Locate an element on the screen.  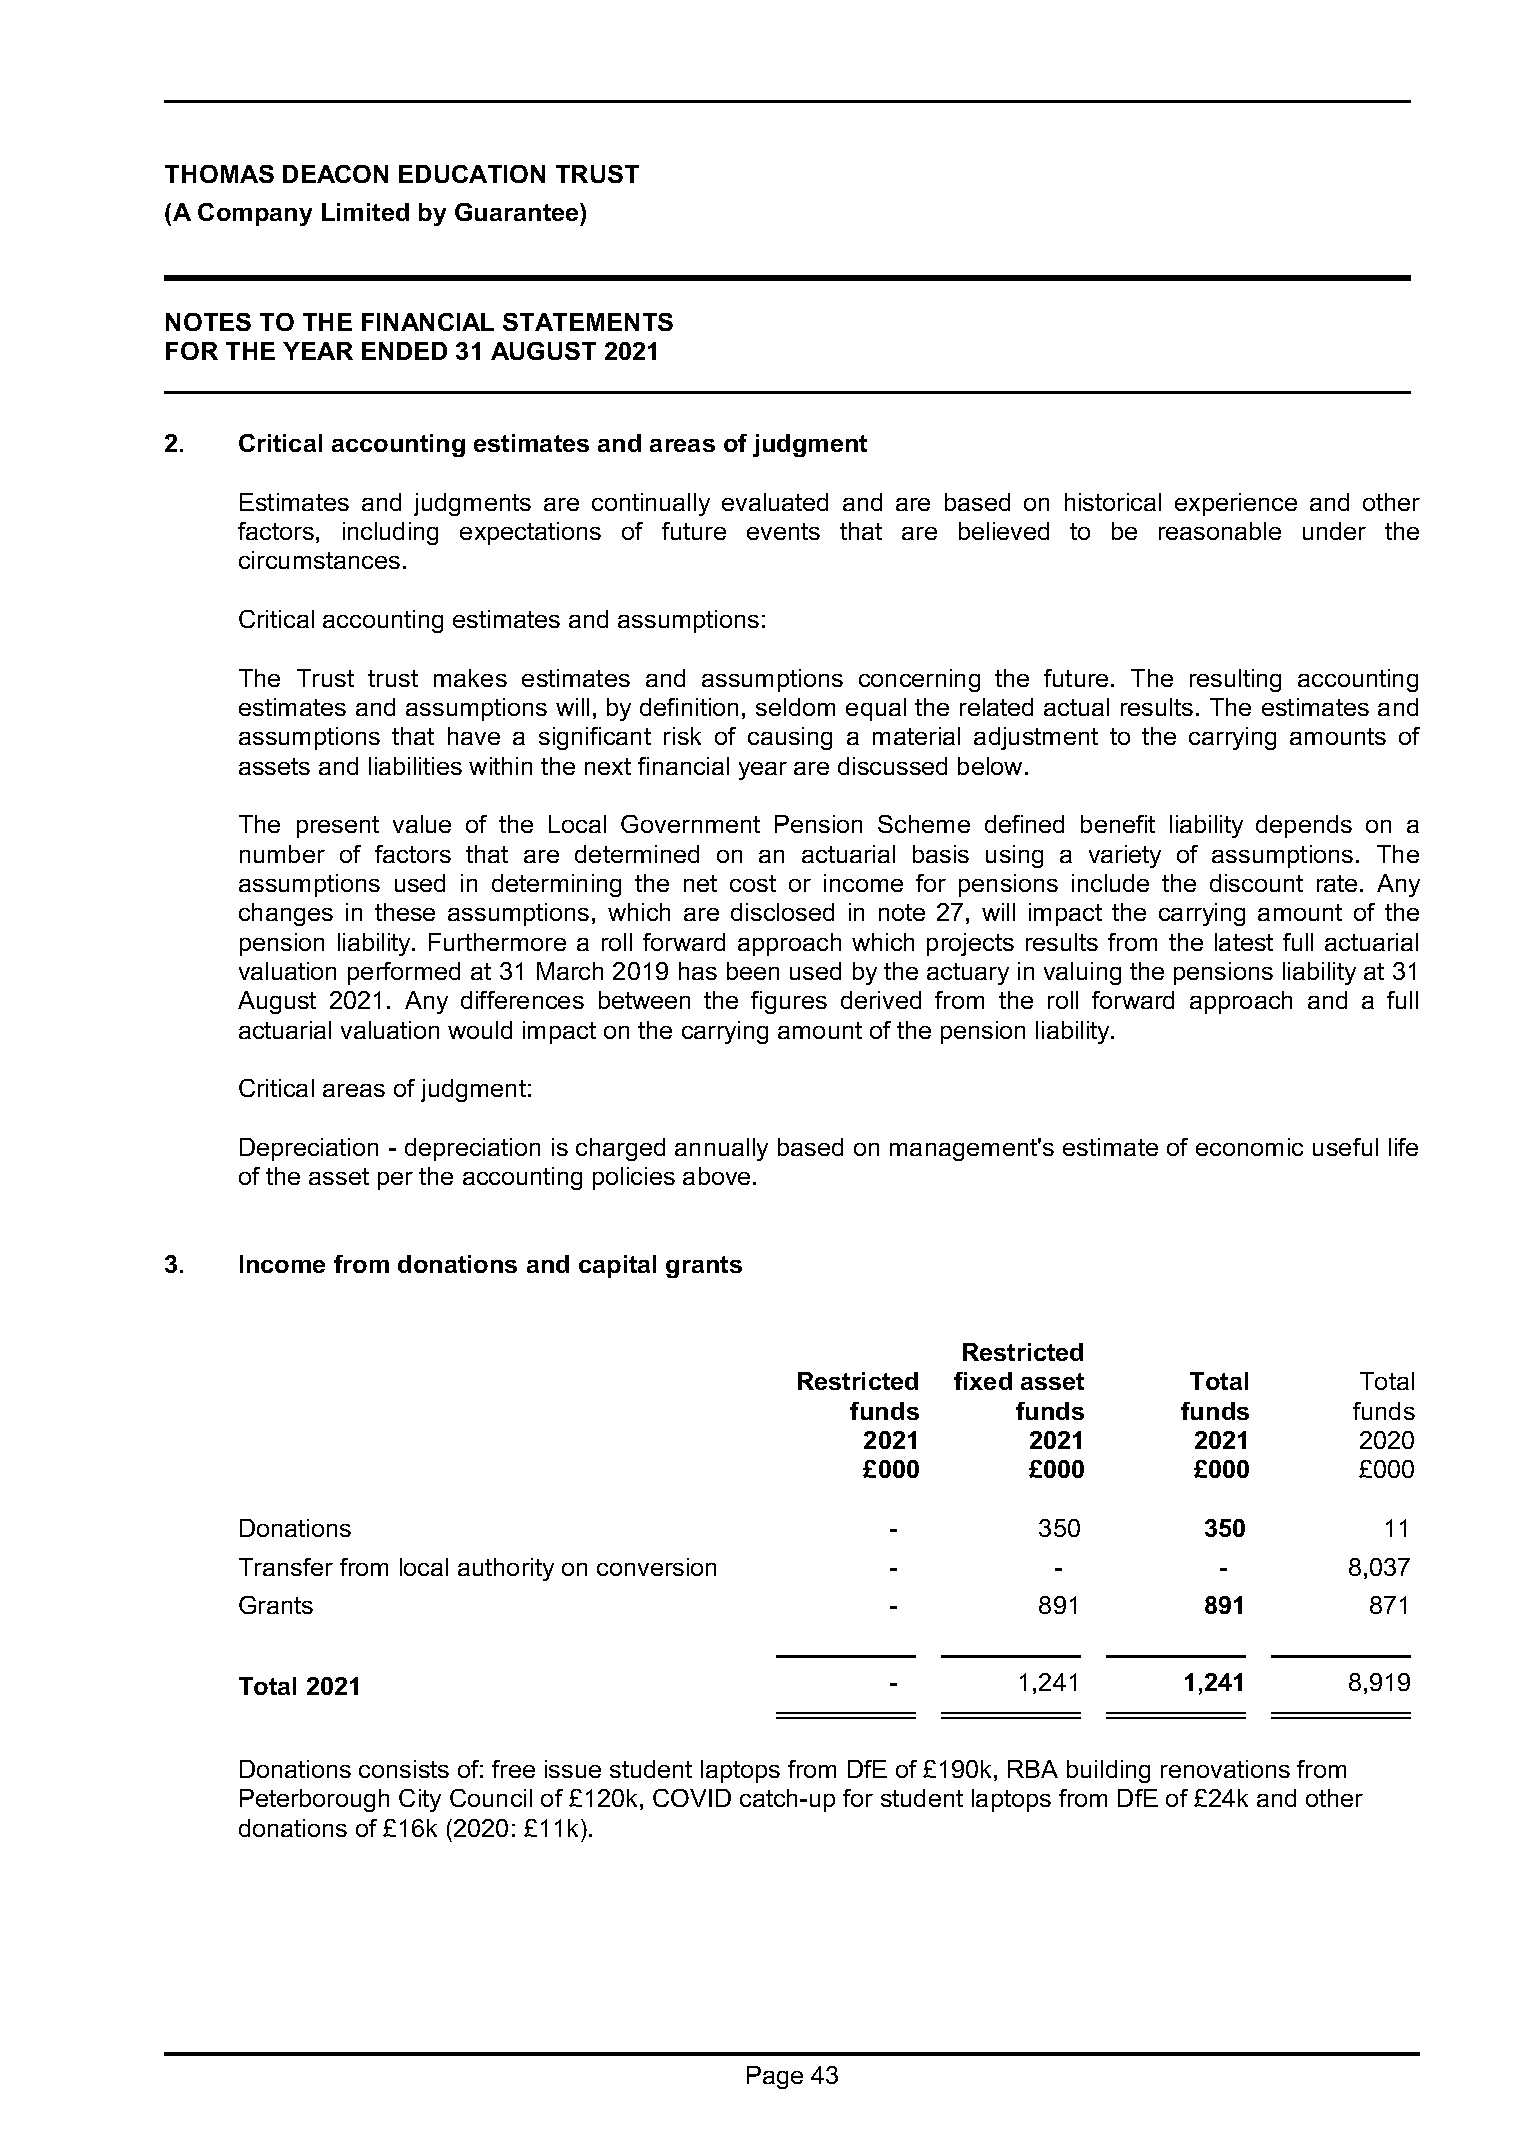
experience is located at coordinates (1236, 504).
